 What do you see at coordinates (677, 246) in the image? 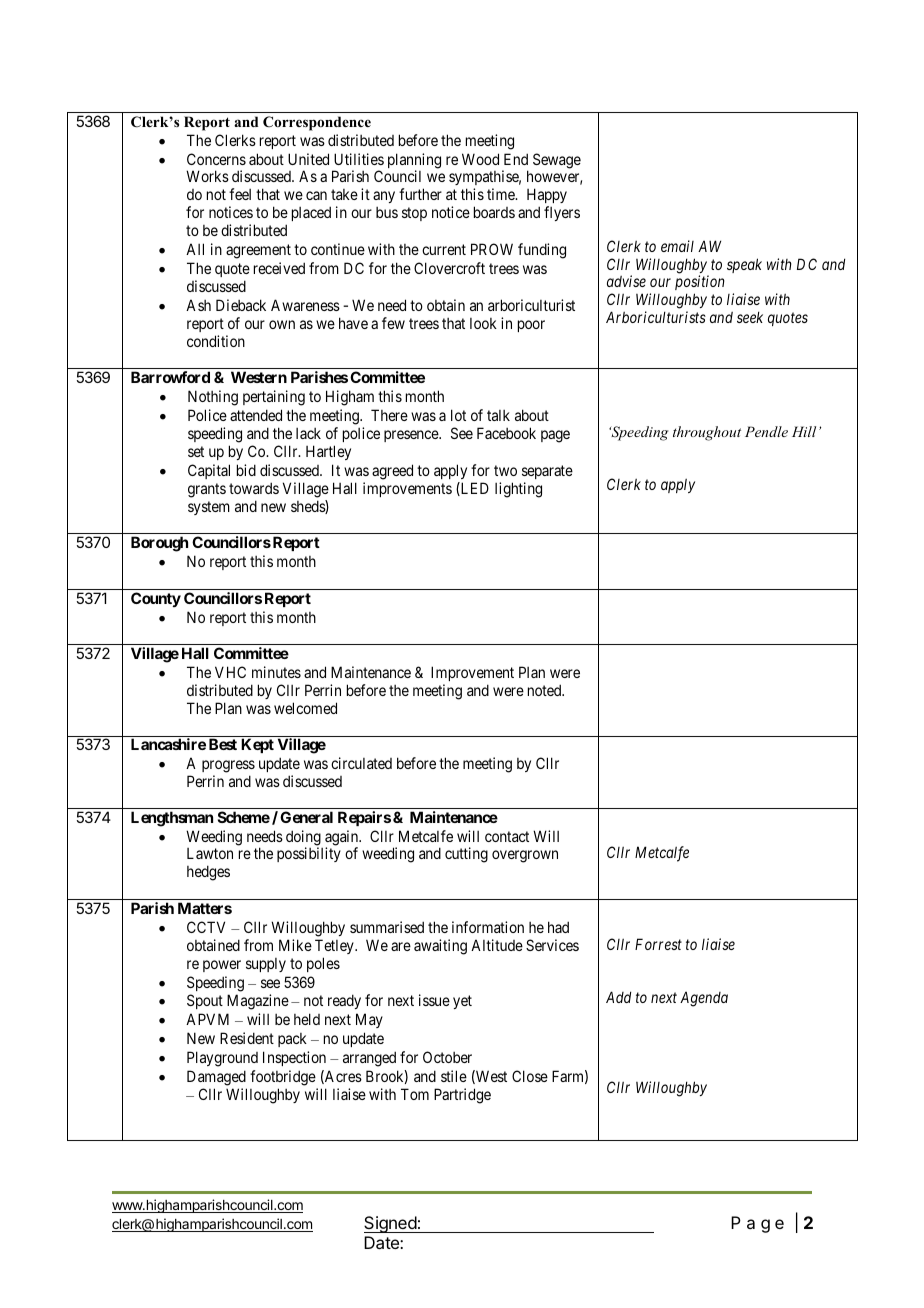
I see `email` at bounding box center [677, 246].
